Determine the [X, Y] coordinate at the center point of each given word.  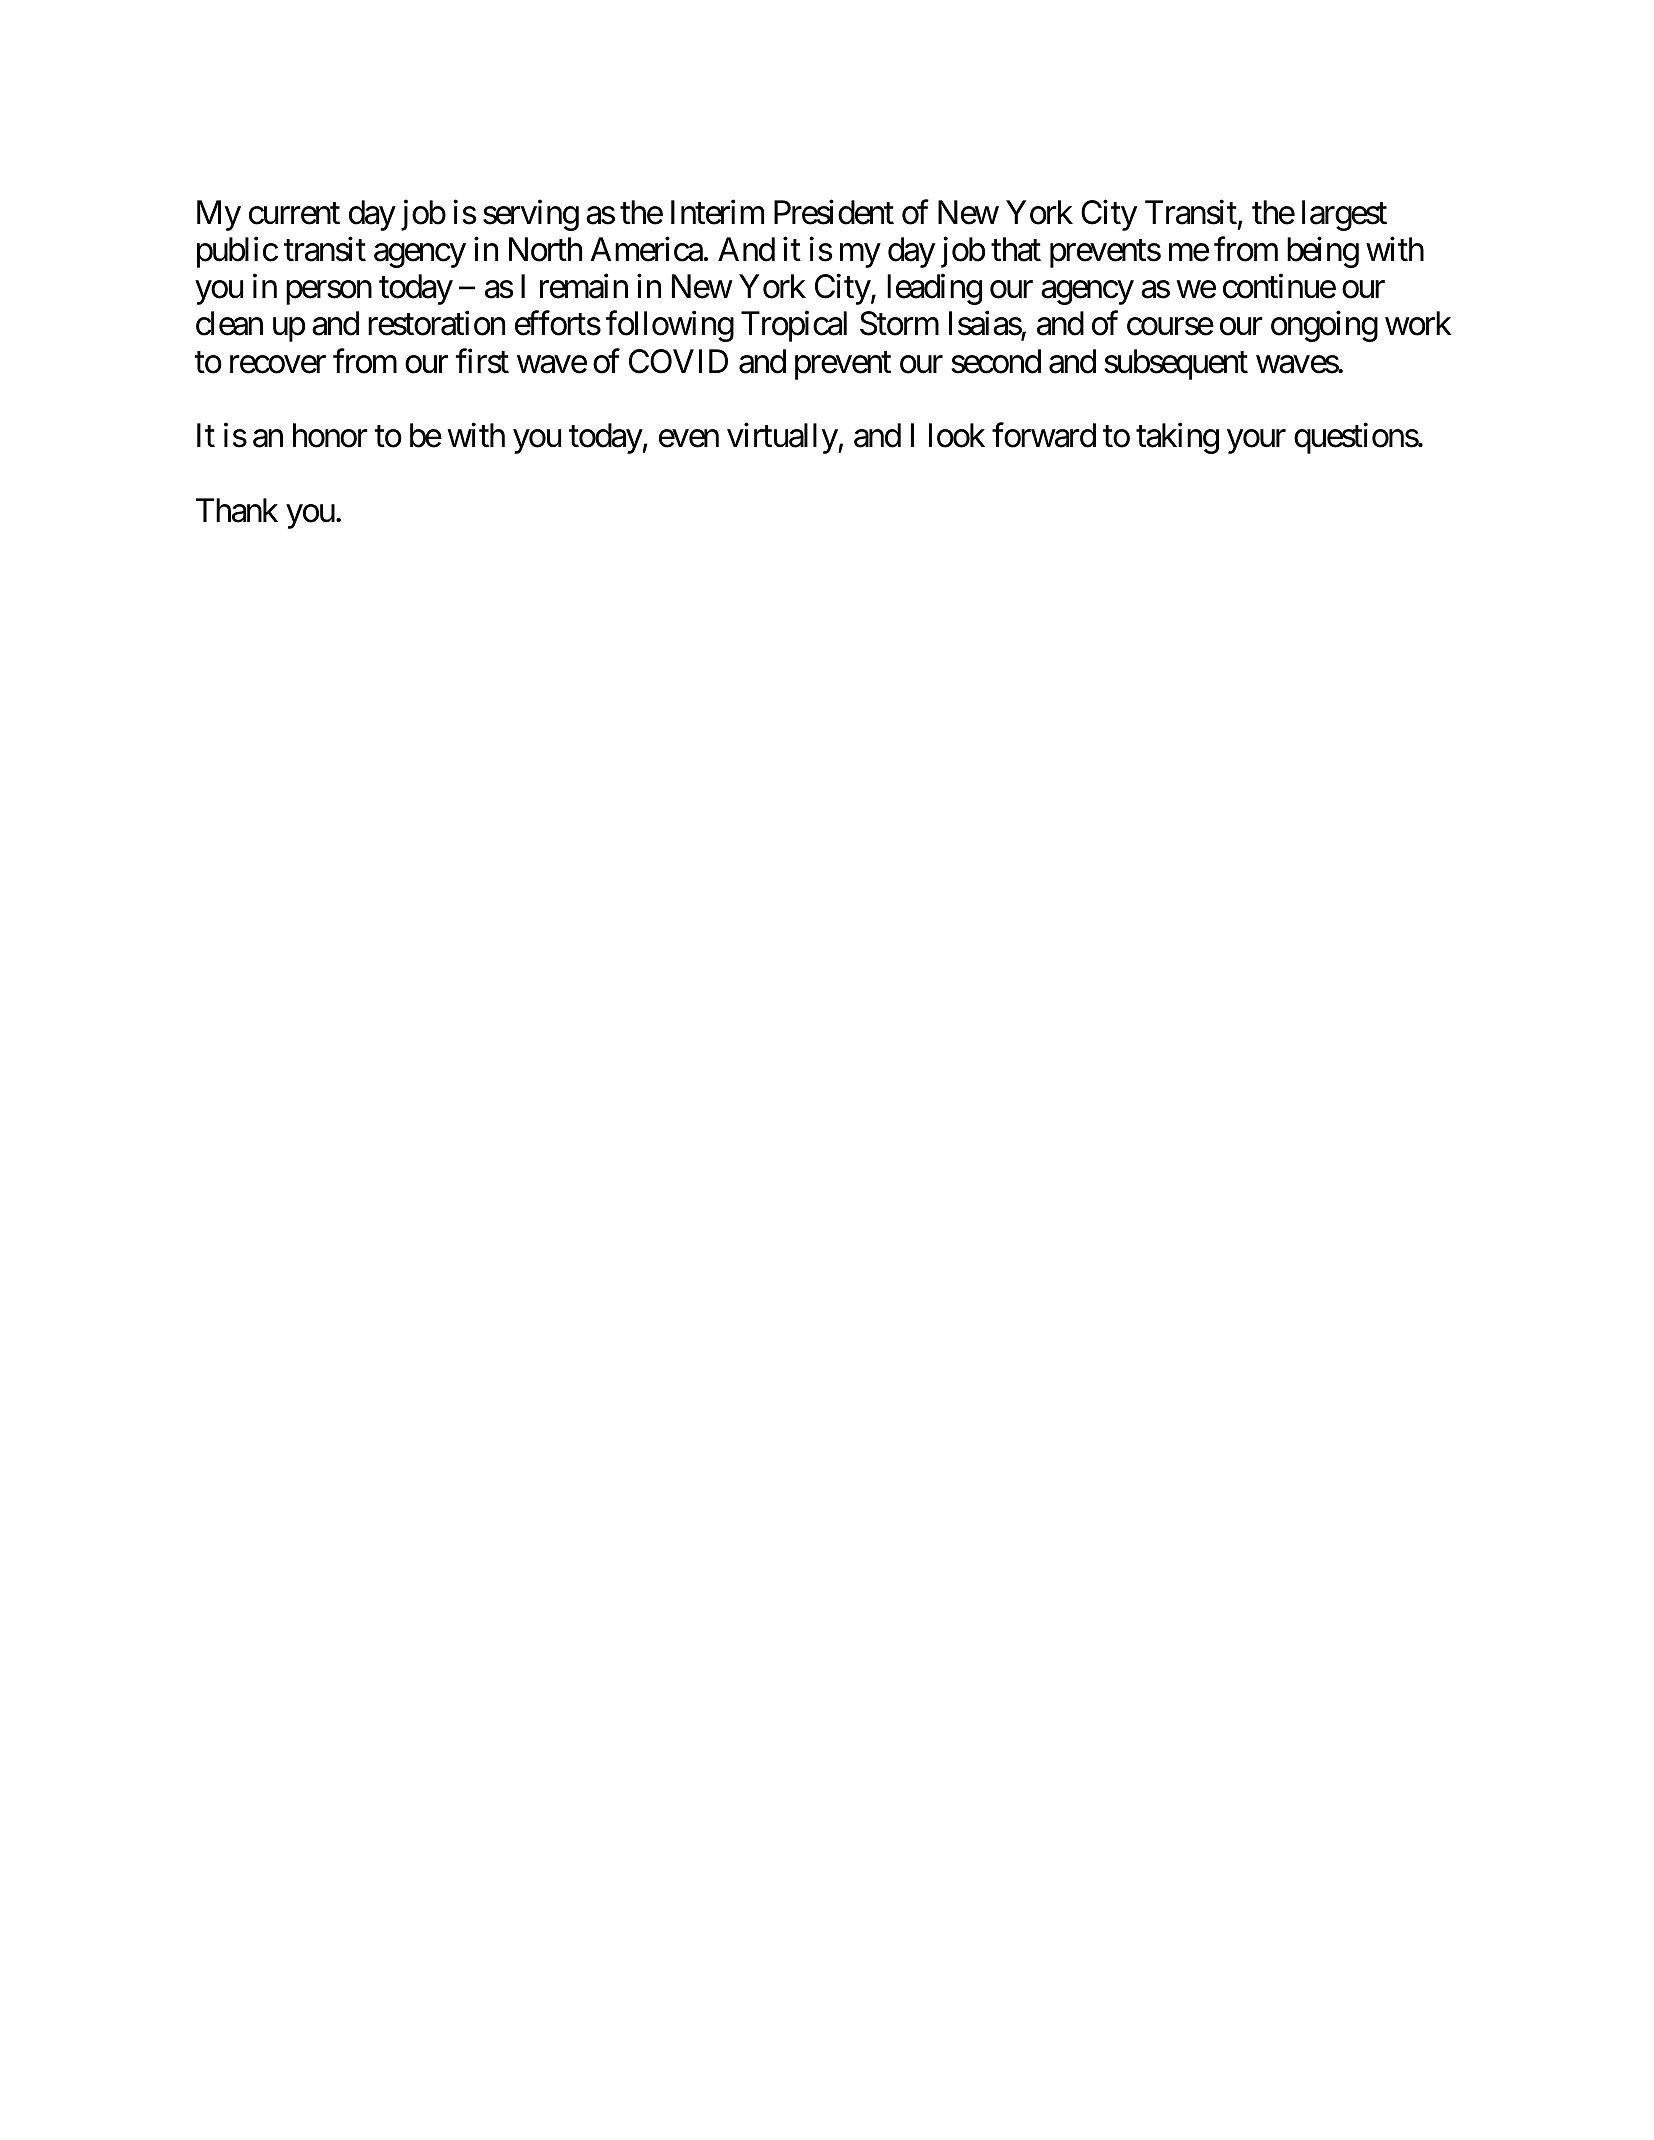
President [834, 212]
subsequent [1176, 364]
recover [278, 365]
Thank [237, 510]
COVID [678, 361]
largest [1344, 215]
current [294, 214]
